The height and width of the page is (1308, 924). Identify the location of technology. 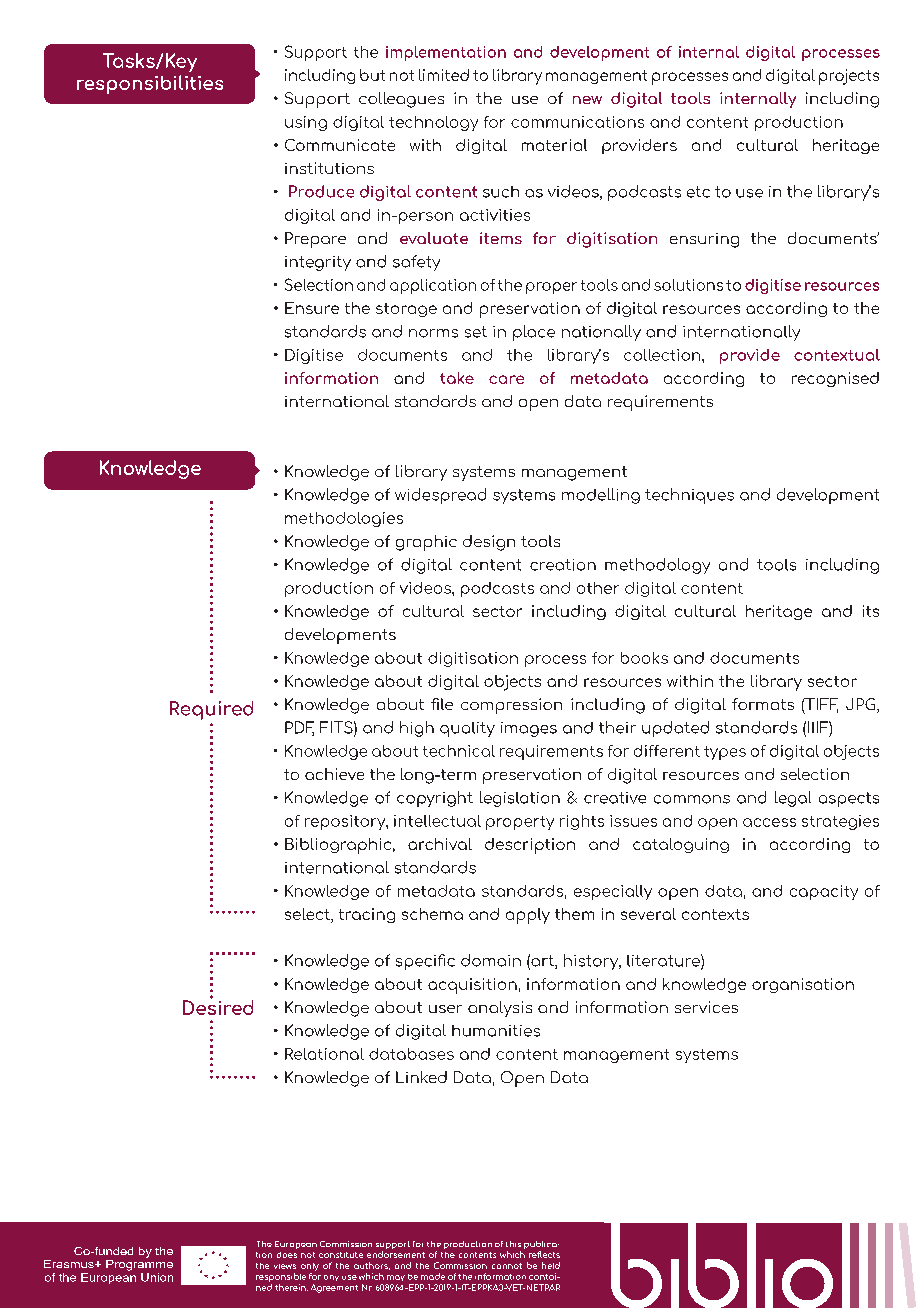
(433, 123).
